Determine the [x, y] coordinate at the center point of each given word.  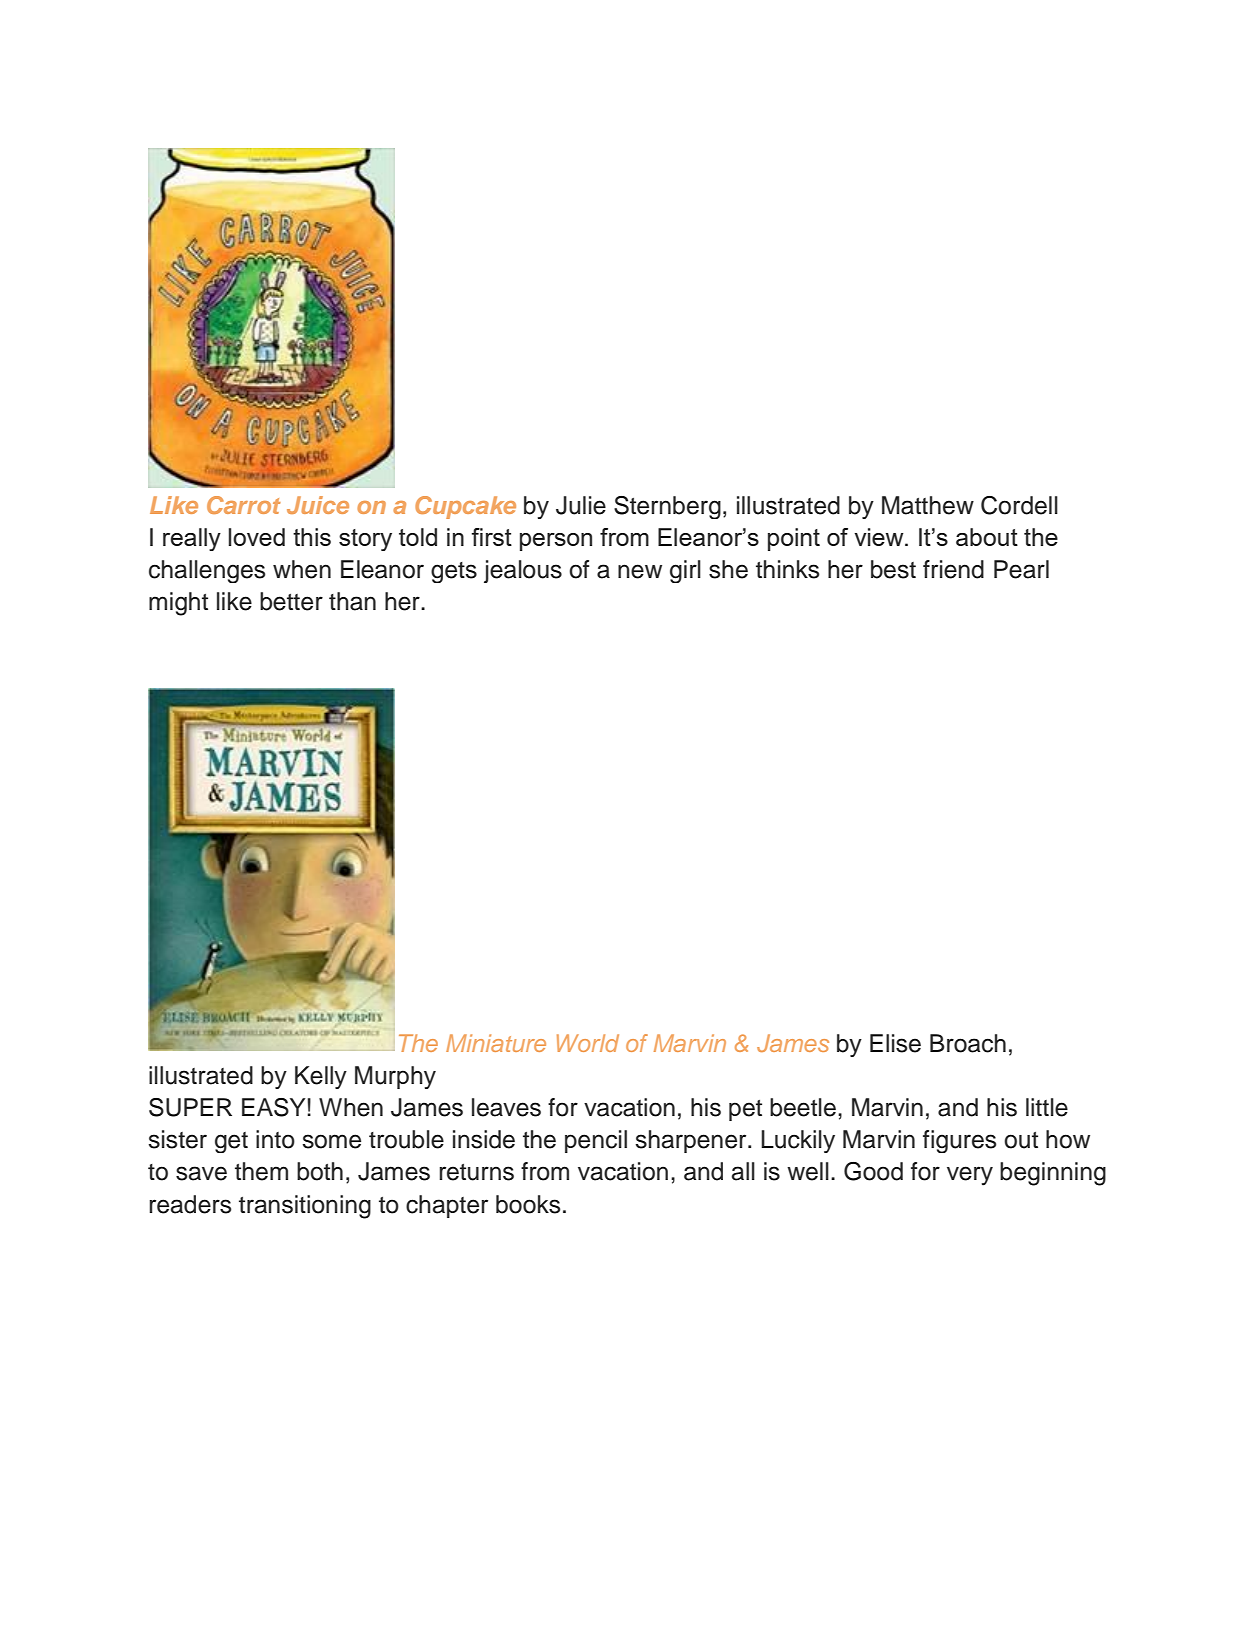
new [640, 571]
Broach [968, 1043]
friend [953, 569]
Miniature [496, 1043]
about [987, 537]
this [312, 537]
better [291, 601]
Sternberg [667, 507]
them [261, 1171]
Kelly [321, 1077]
